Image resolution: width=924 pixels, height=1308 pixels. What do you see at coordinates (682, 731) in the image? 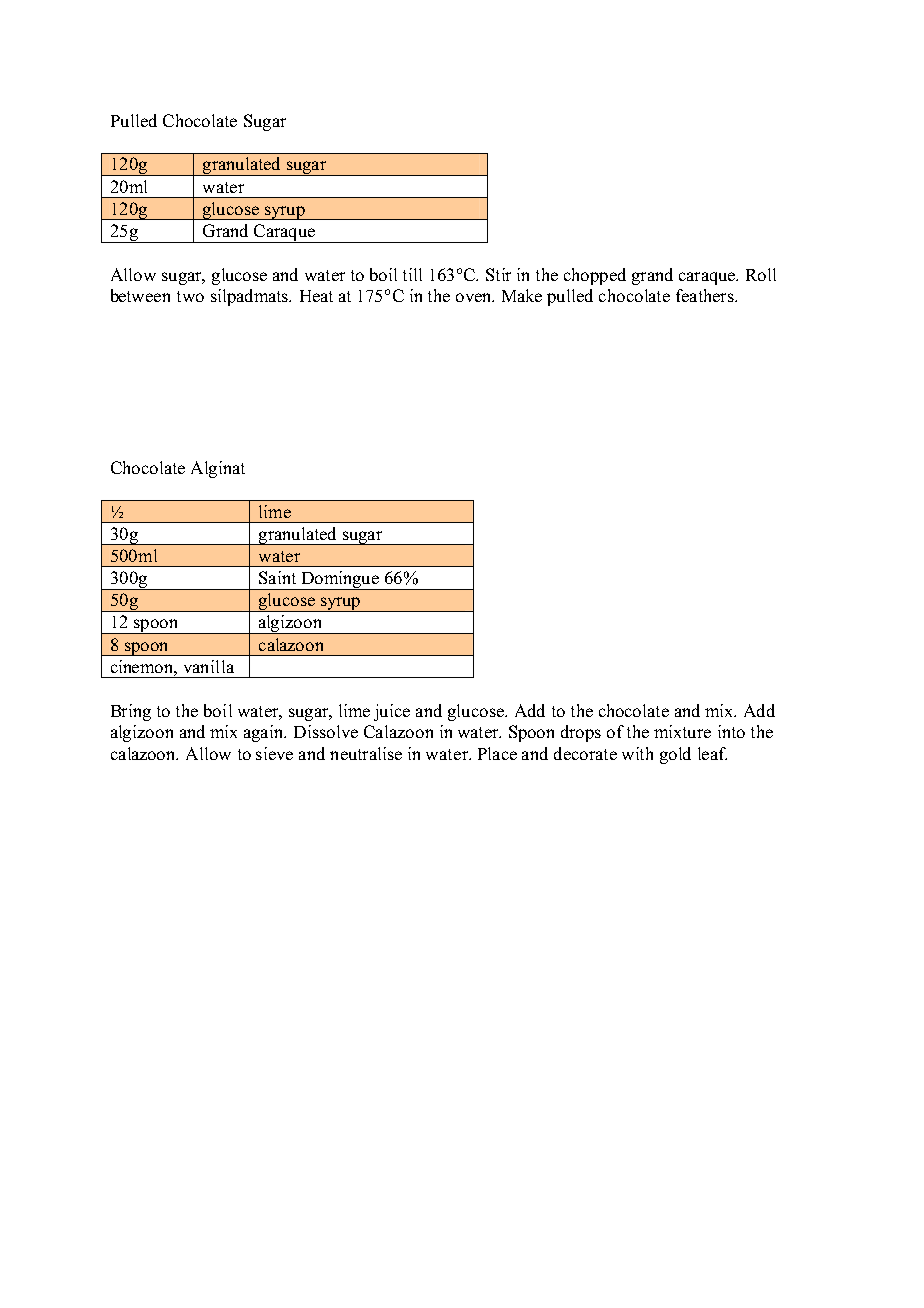
I see `mixture` at bounding box center [682, 731].
